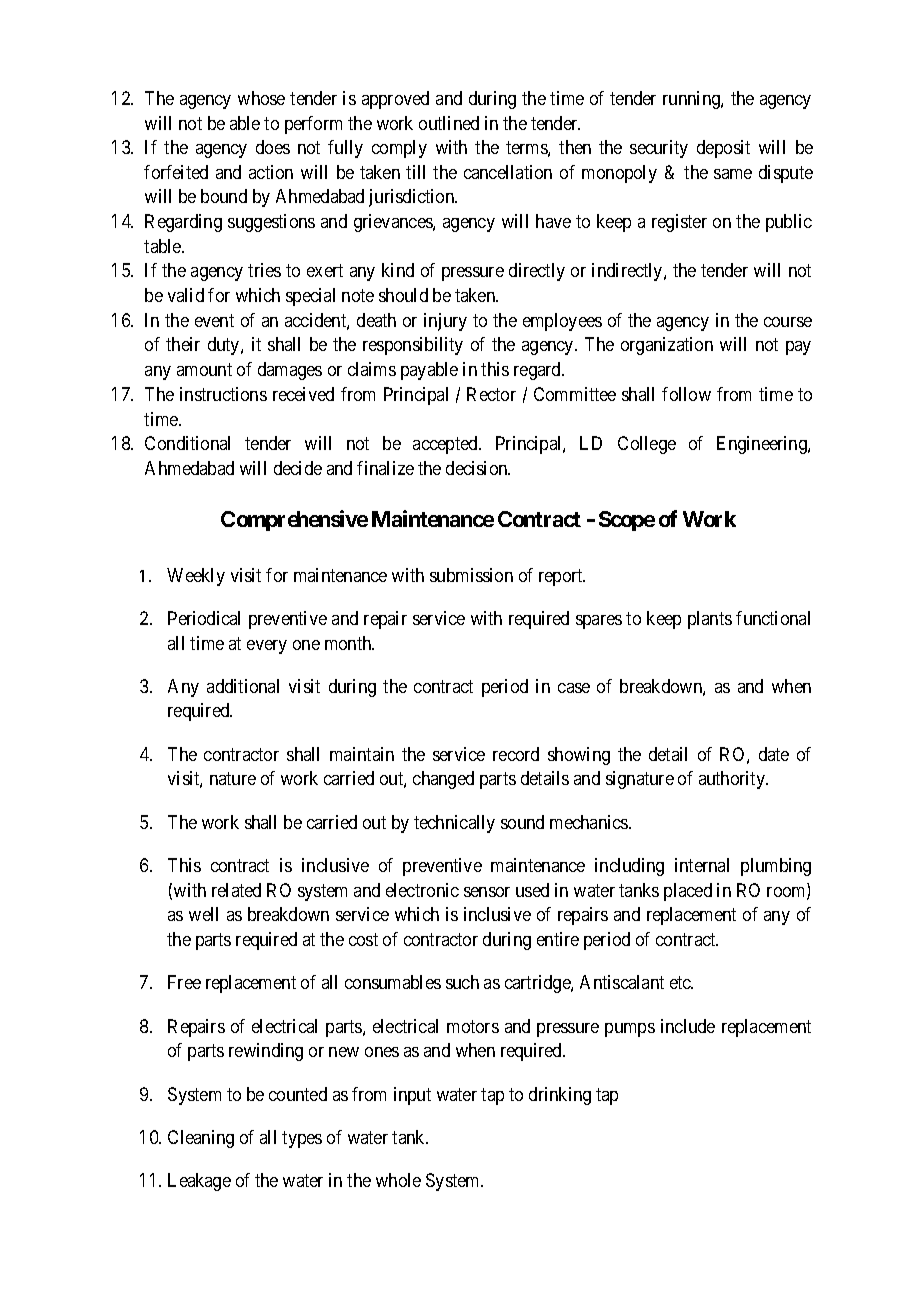  What do you see at coordinates (478, 468) in the screenshot?
I see `decision` at bounding box center [478, 468].
